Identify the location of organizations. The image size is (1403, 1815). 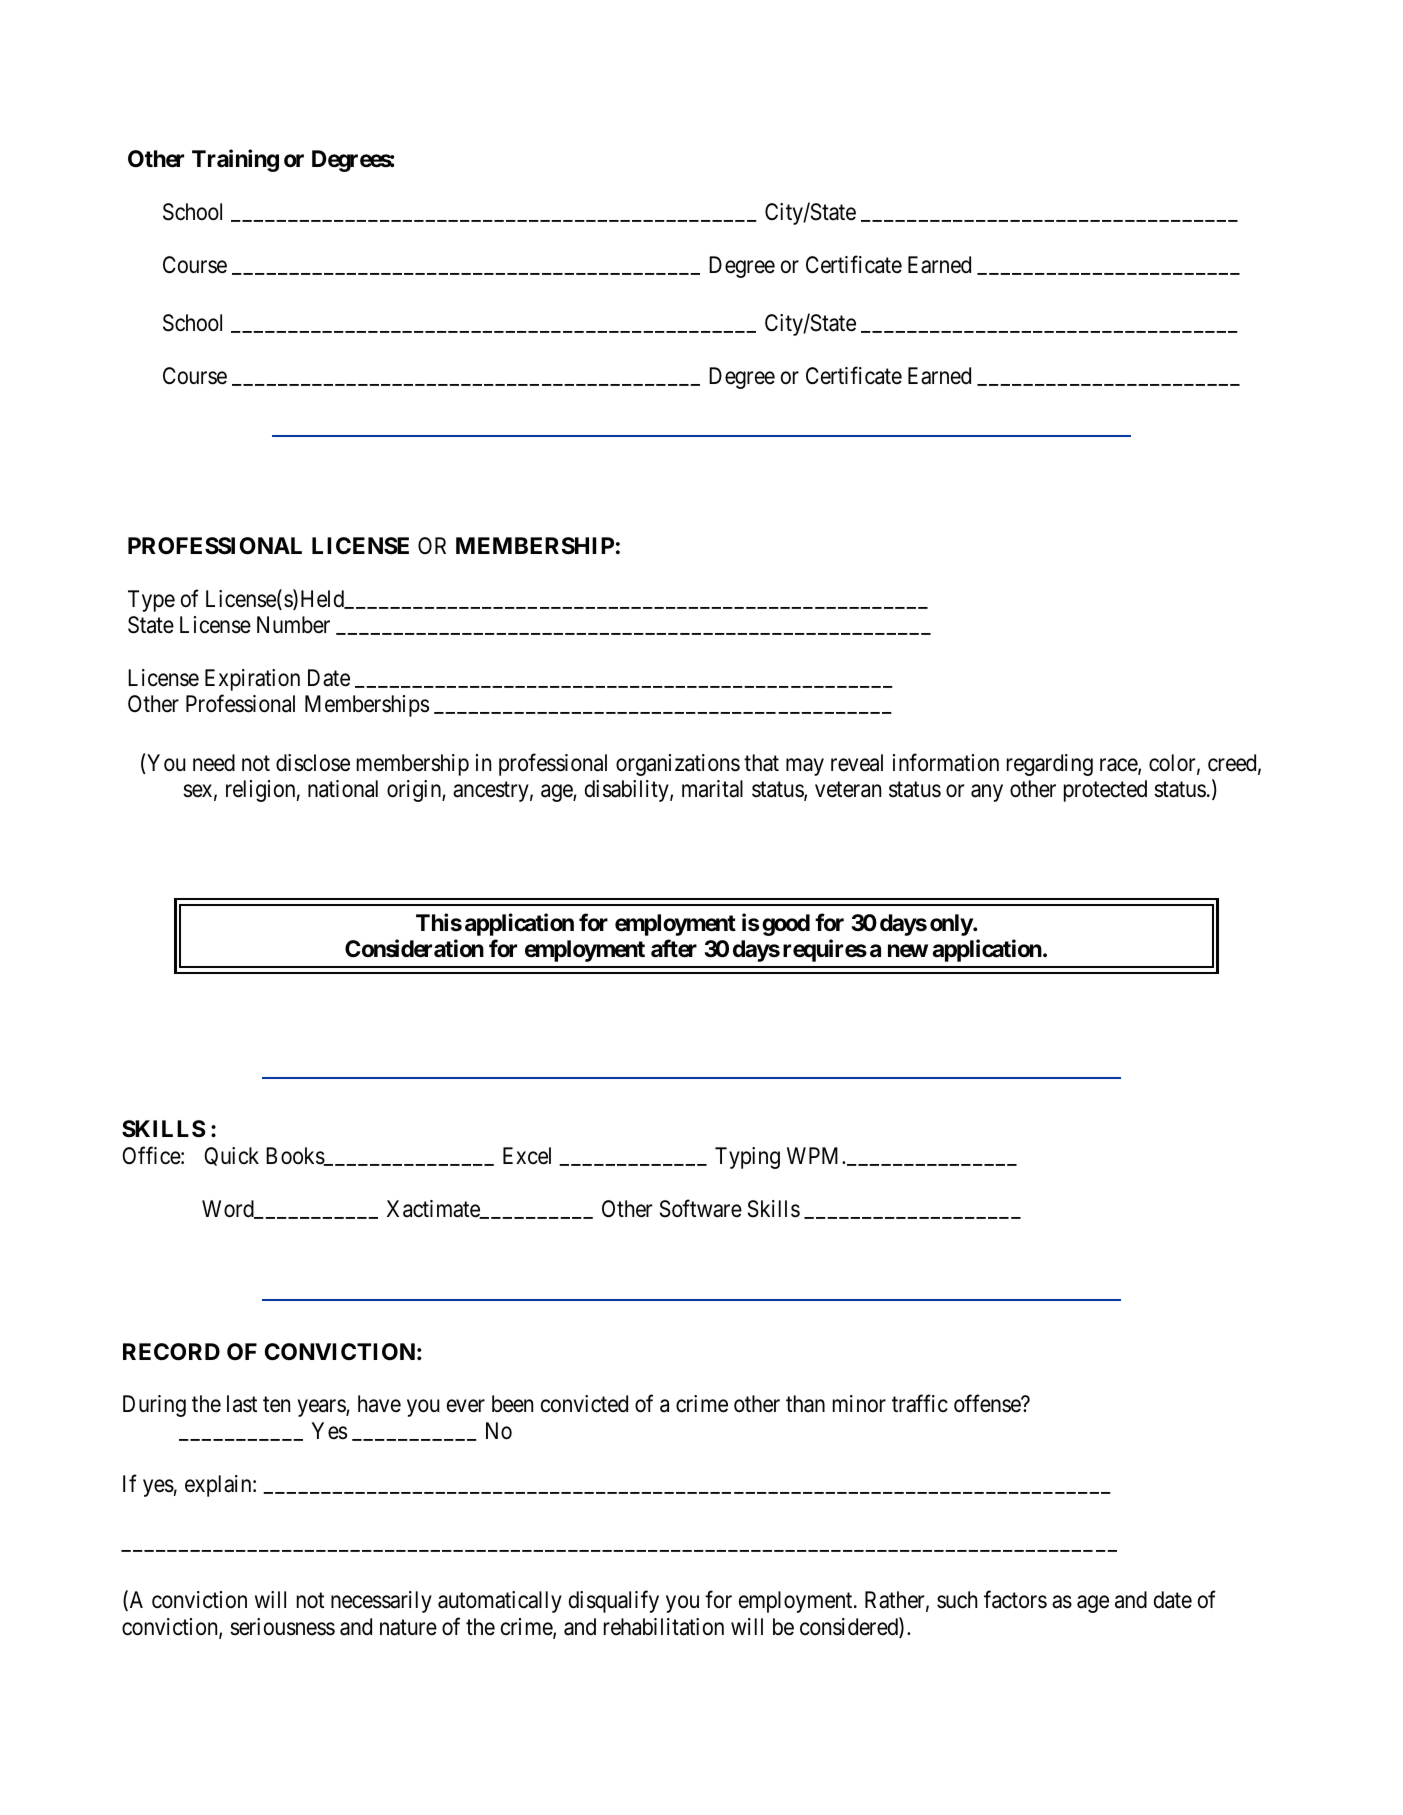
(678, 765).
